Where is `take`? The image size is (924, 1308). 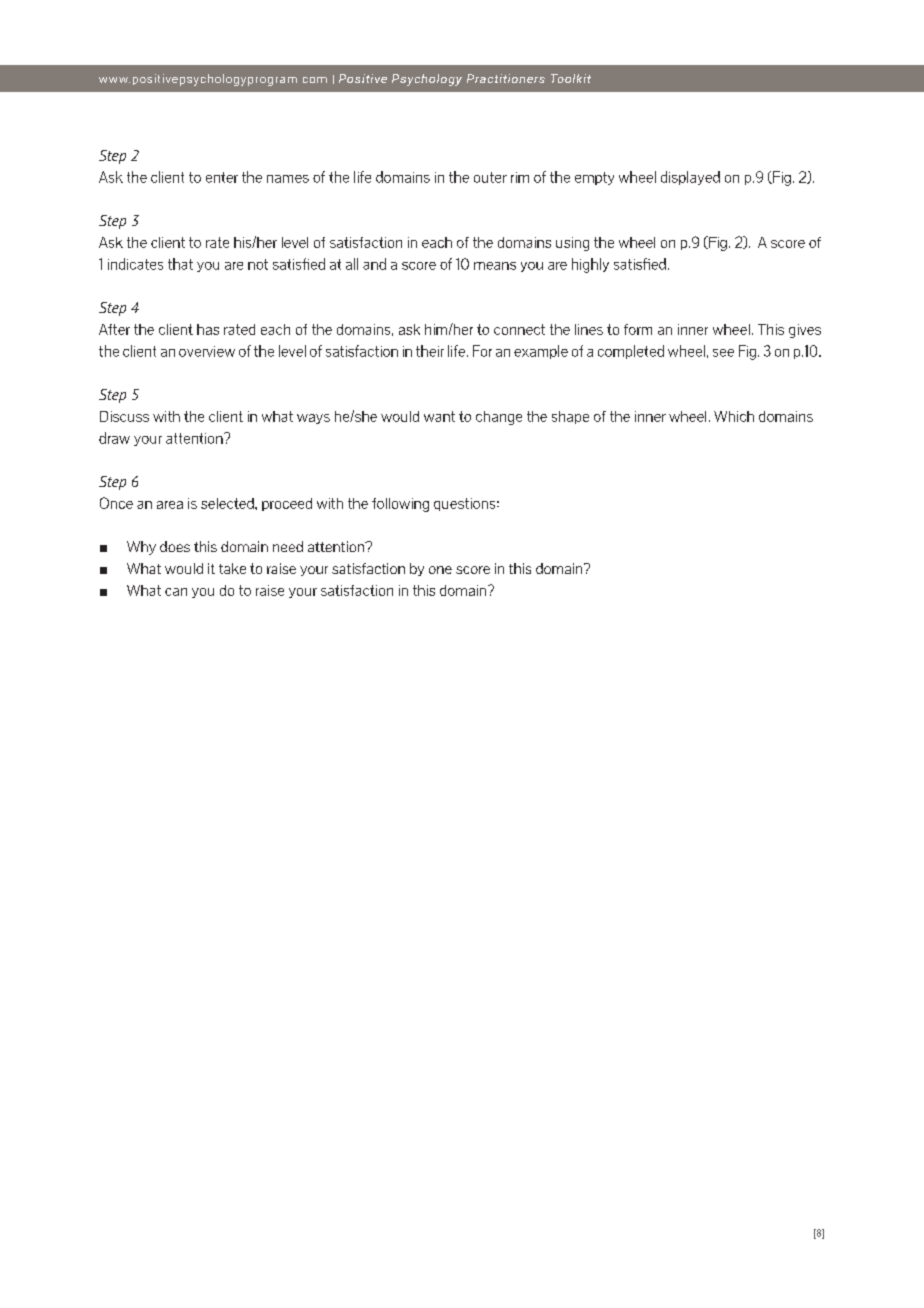 take is located at coordinates (232, 568).
